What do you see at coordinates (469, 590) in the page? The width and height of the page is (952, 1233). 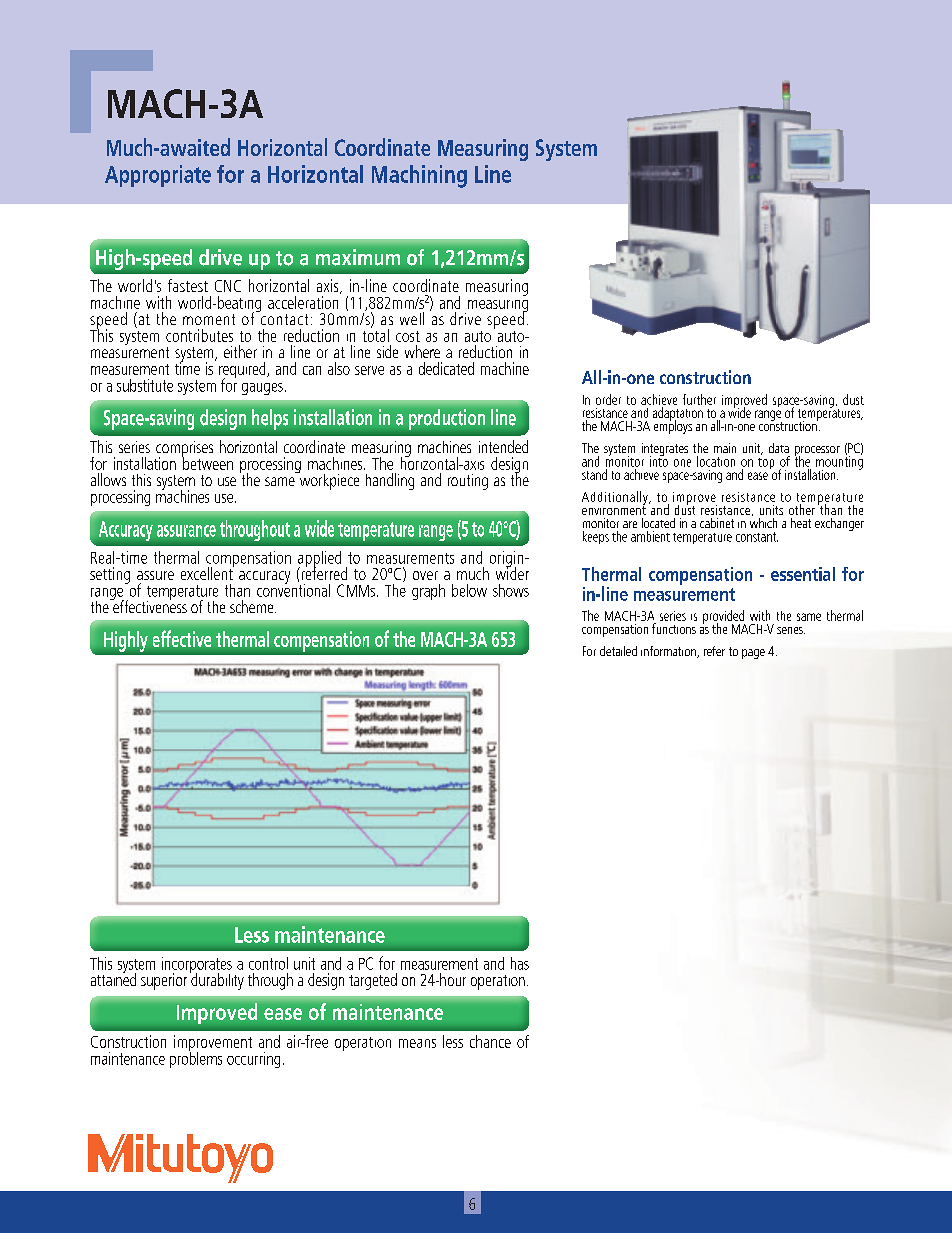 I see `below` at bounding box center [469, 590].
